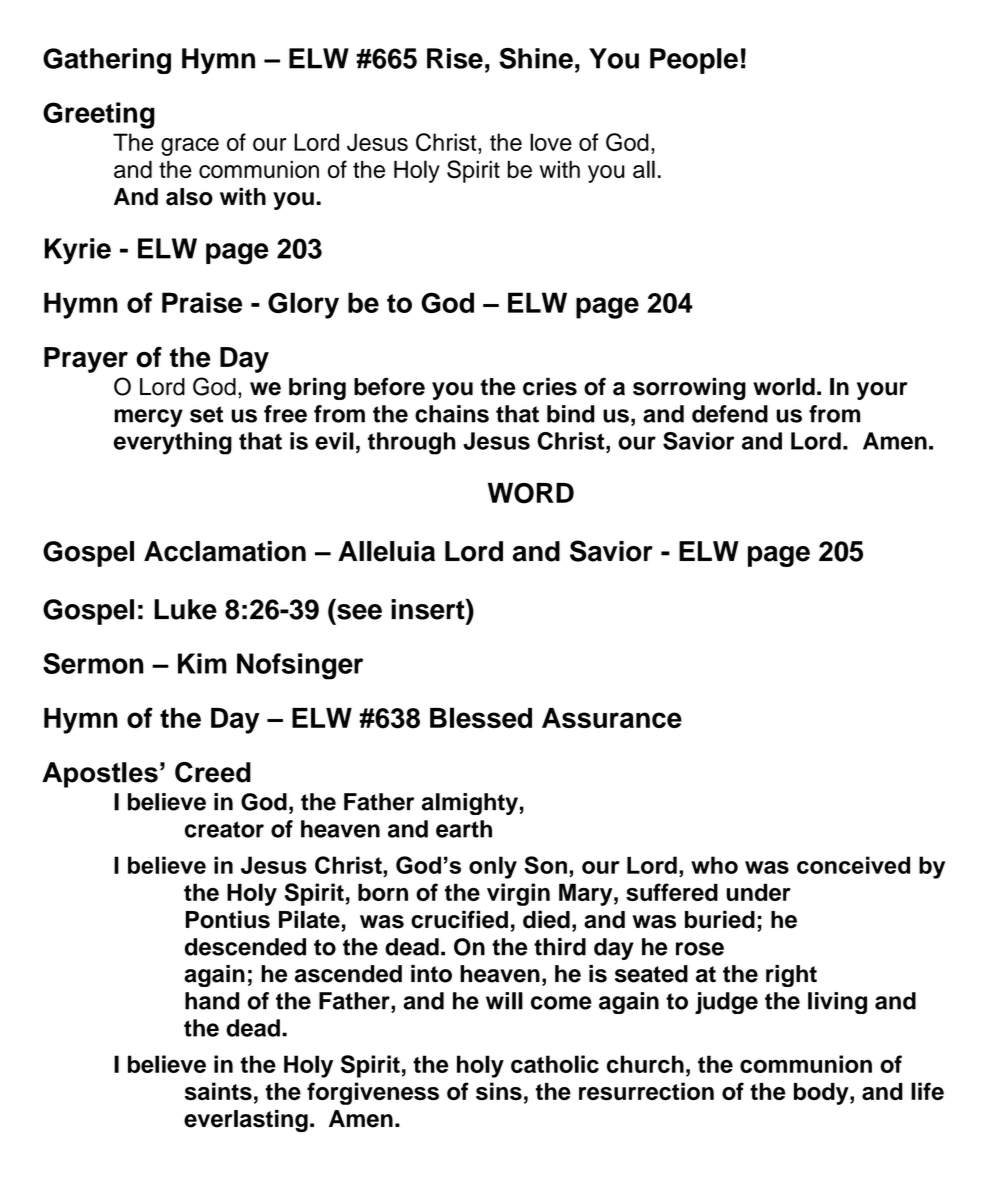 This screenshot has height=1204, width=991. Describe the element at coordinates (206, 414) in the screenshot. I see `set` at that location.
